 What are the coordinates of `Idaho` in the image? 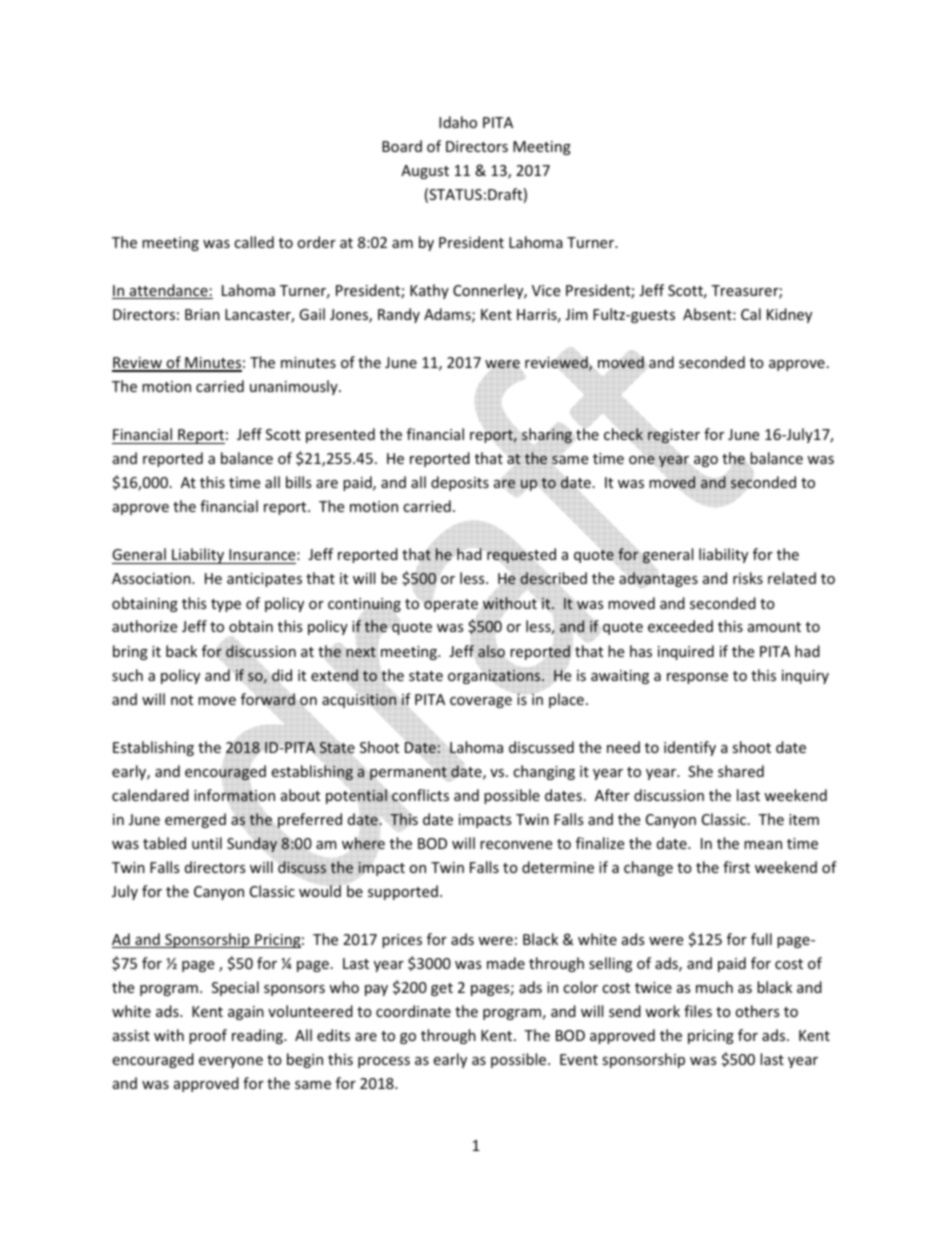 It's located at (458, 122).
